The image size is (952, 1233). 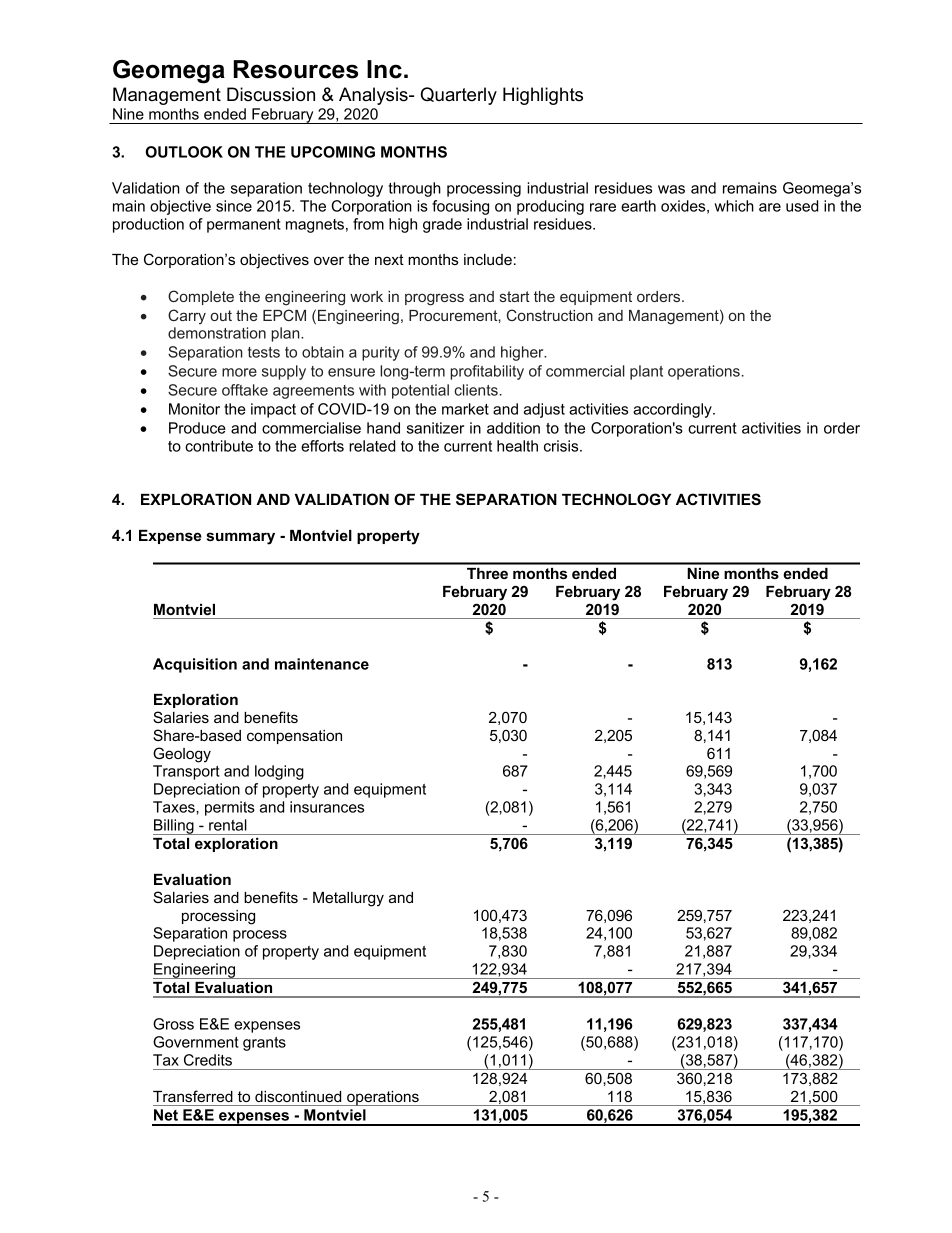 I want to click on health, so click(x=517, y=446).
